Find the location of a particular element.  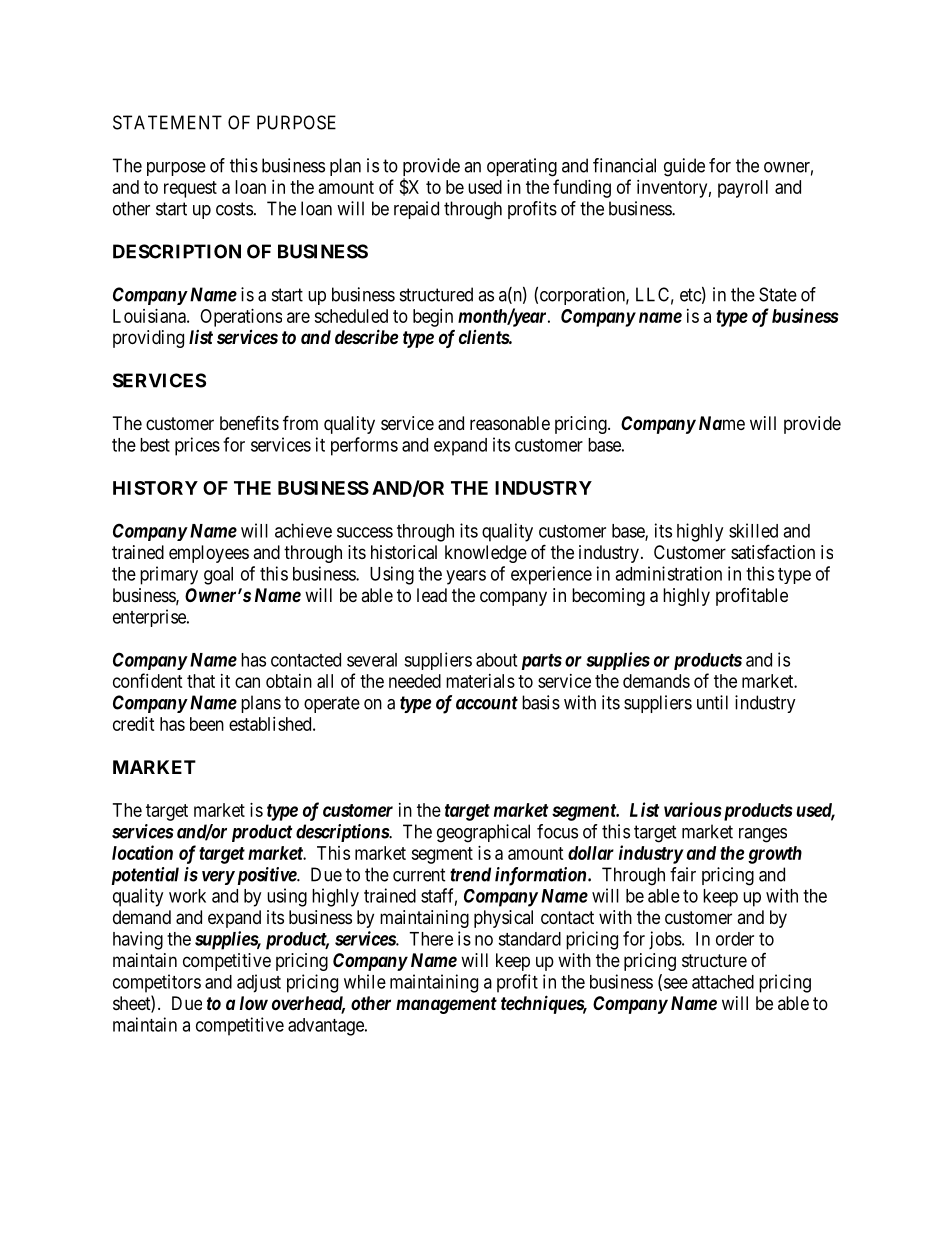

repaid is located at coordinates (416, 210).
